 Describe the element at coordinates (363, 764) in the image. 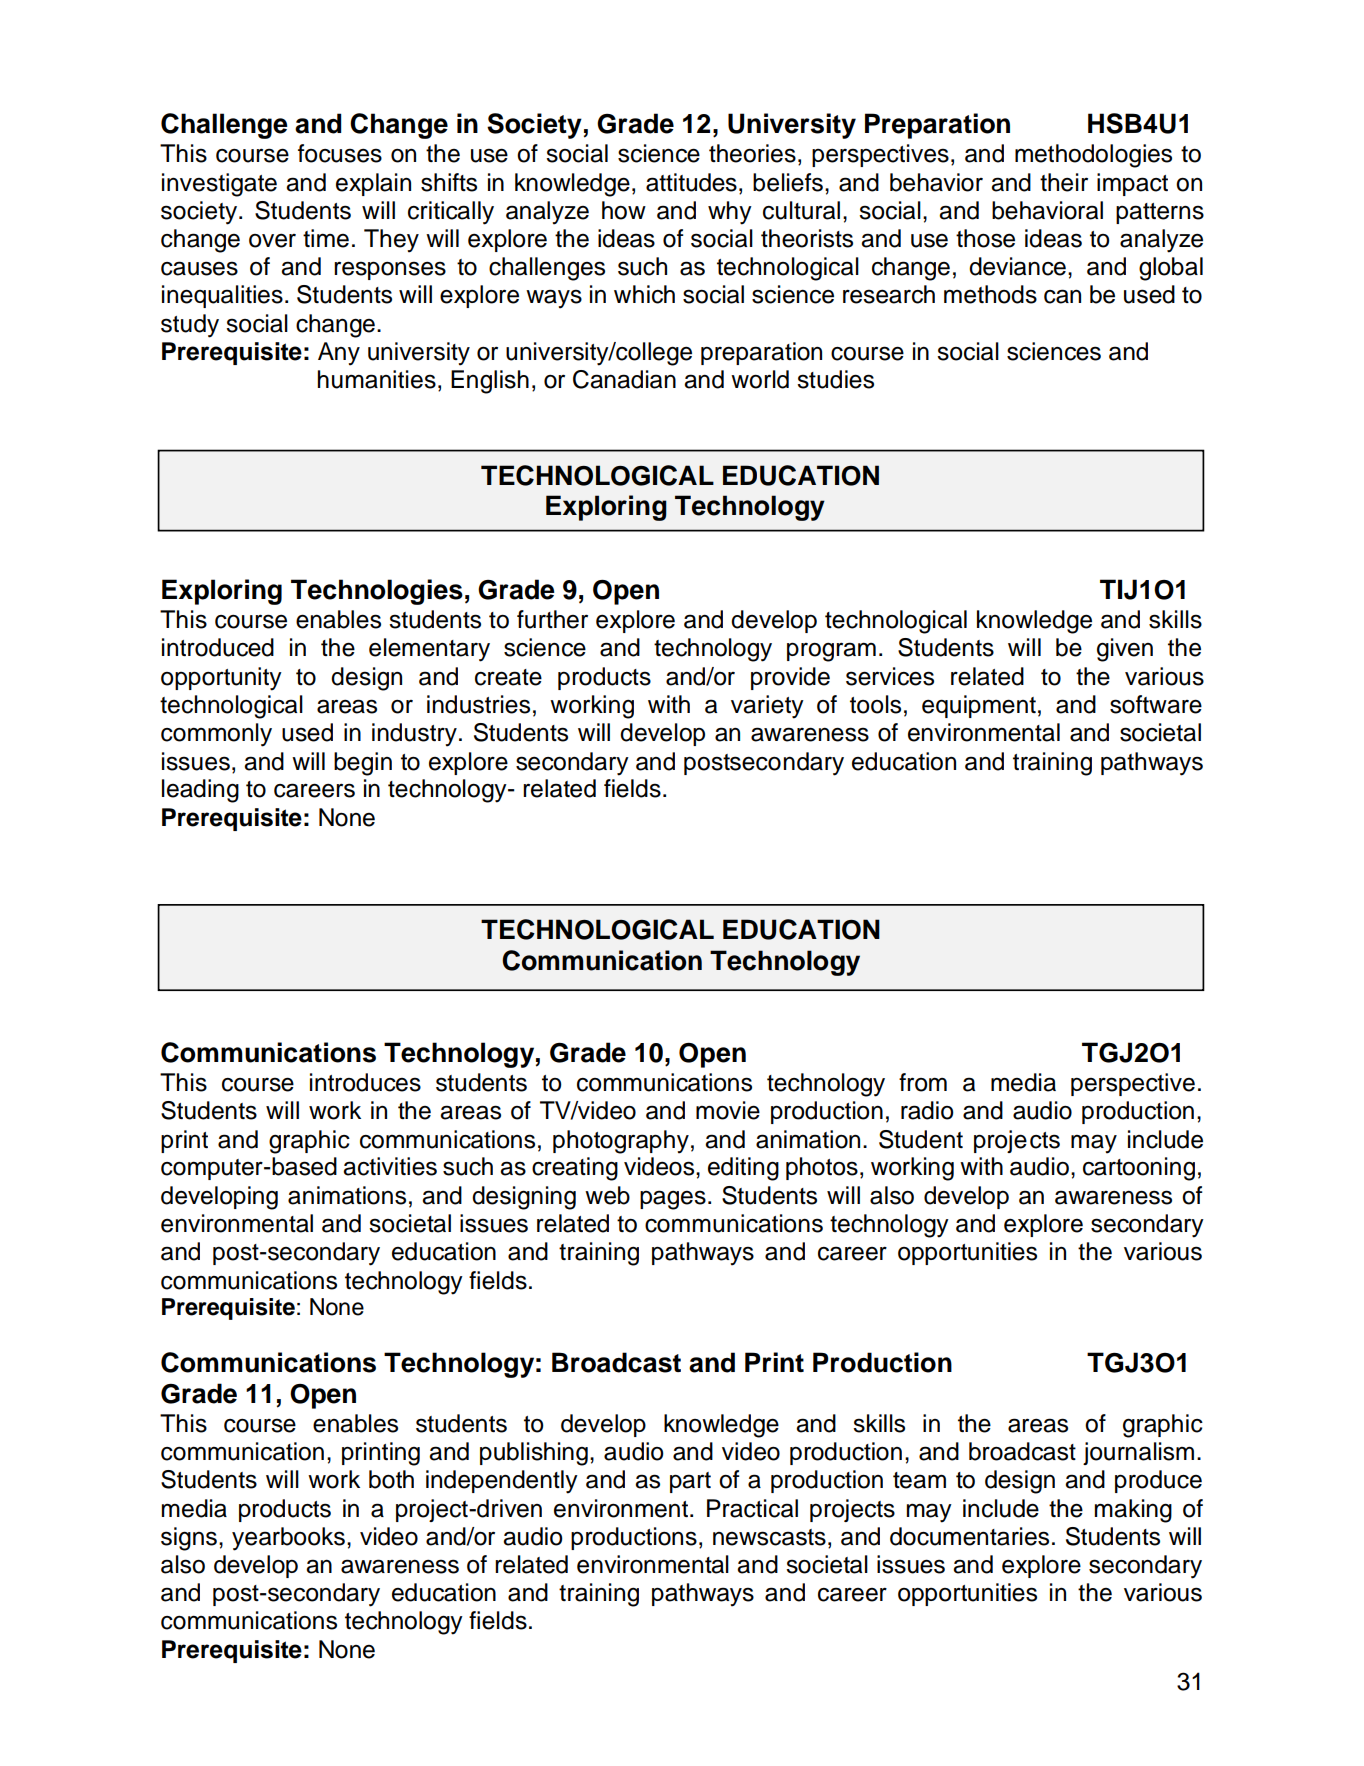

I see `begin` at that location.
